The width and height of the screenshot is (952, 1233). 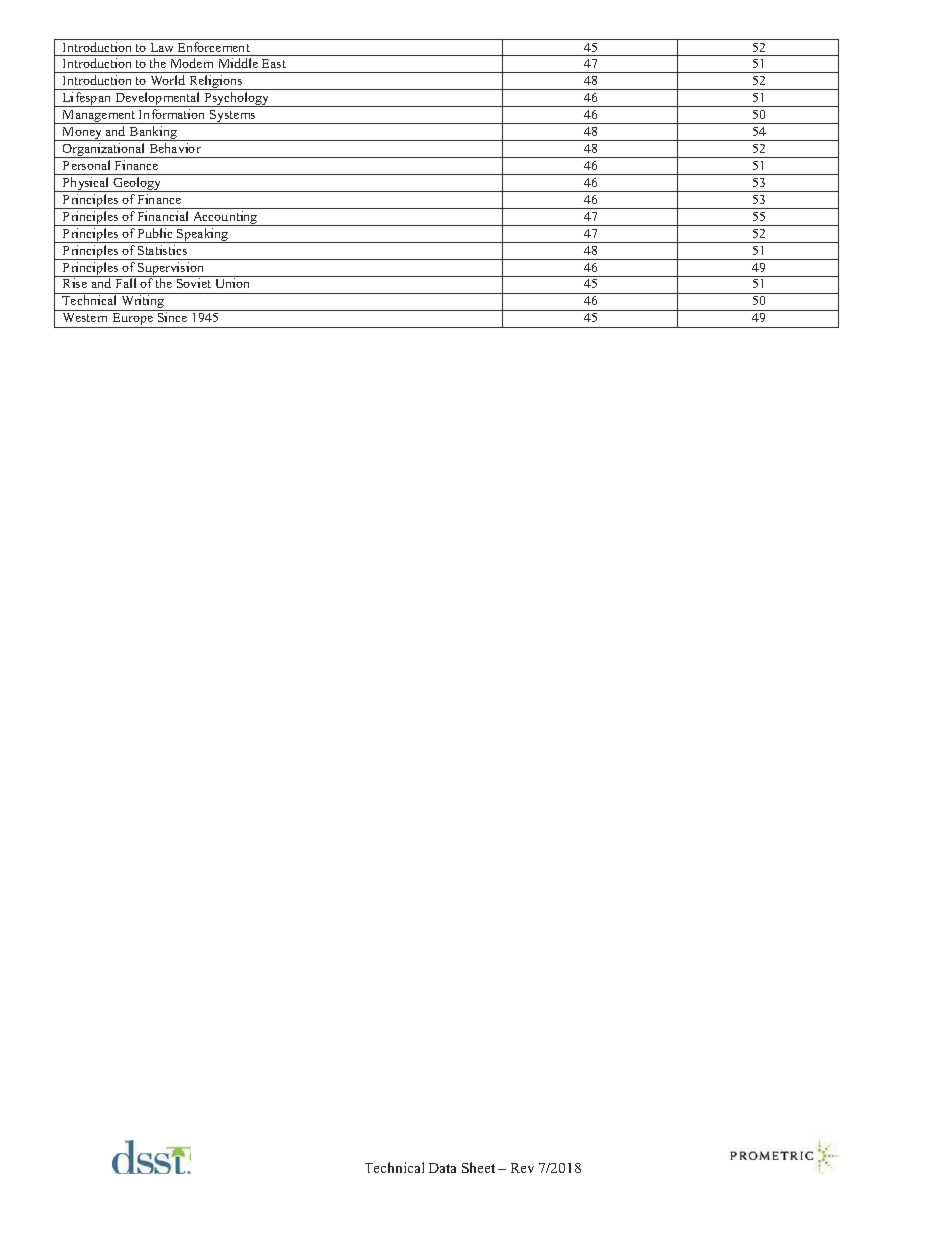 I want to click on Psychology, so click(x=237, y=99).
